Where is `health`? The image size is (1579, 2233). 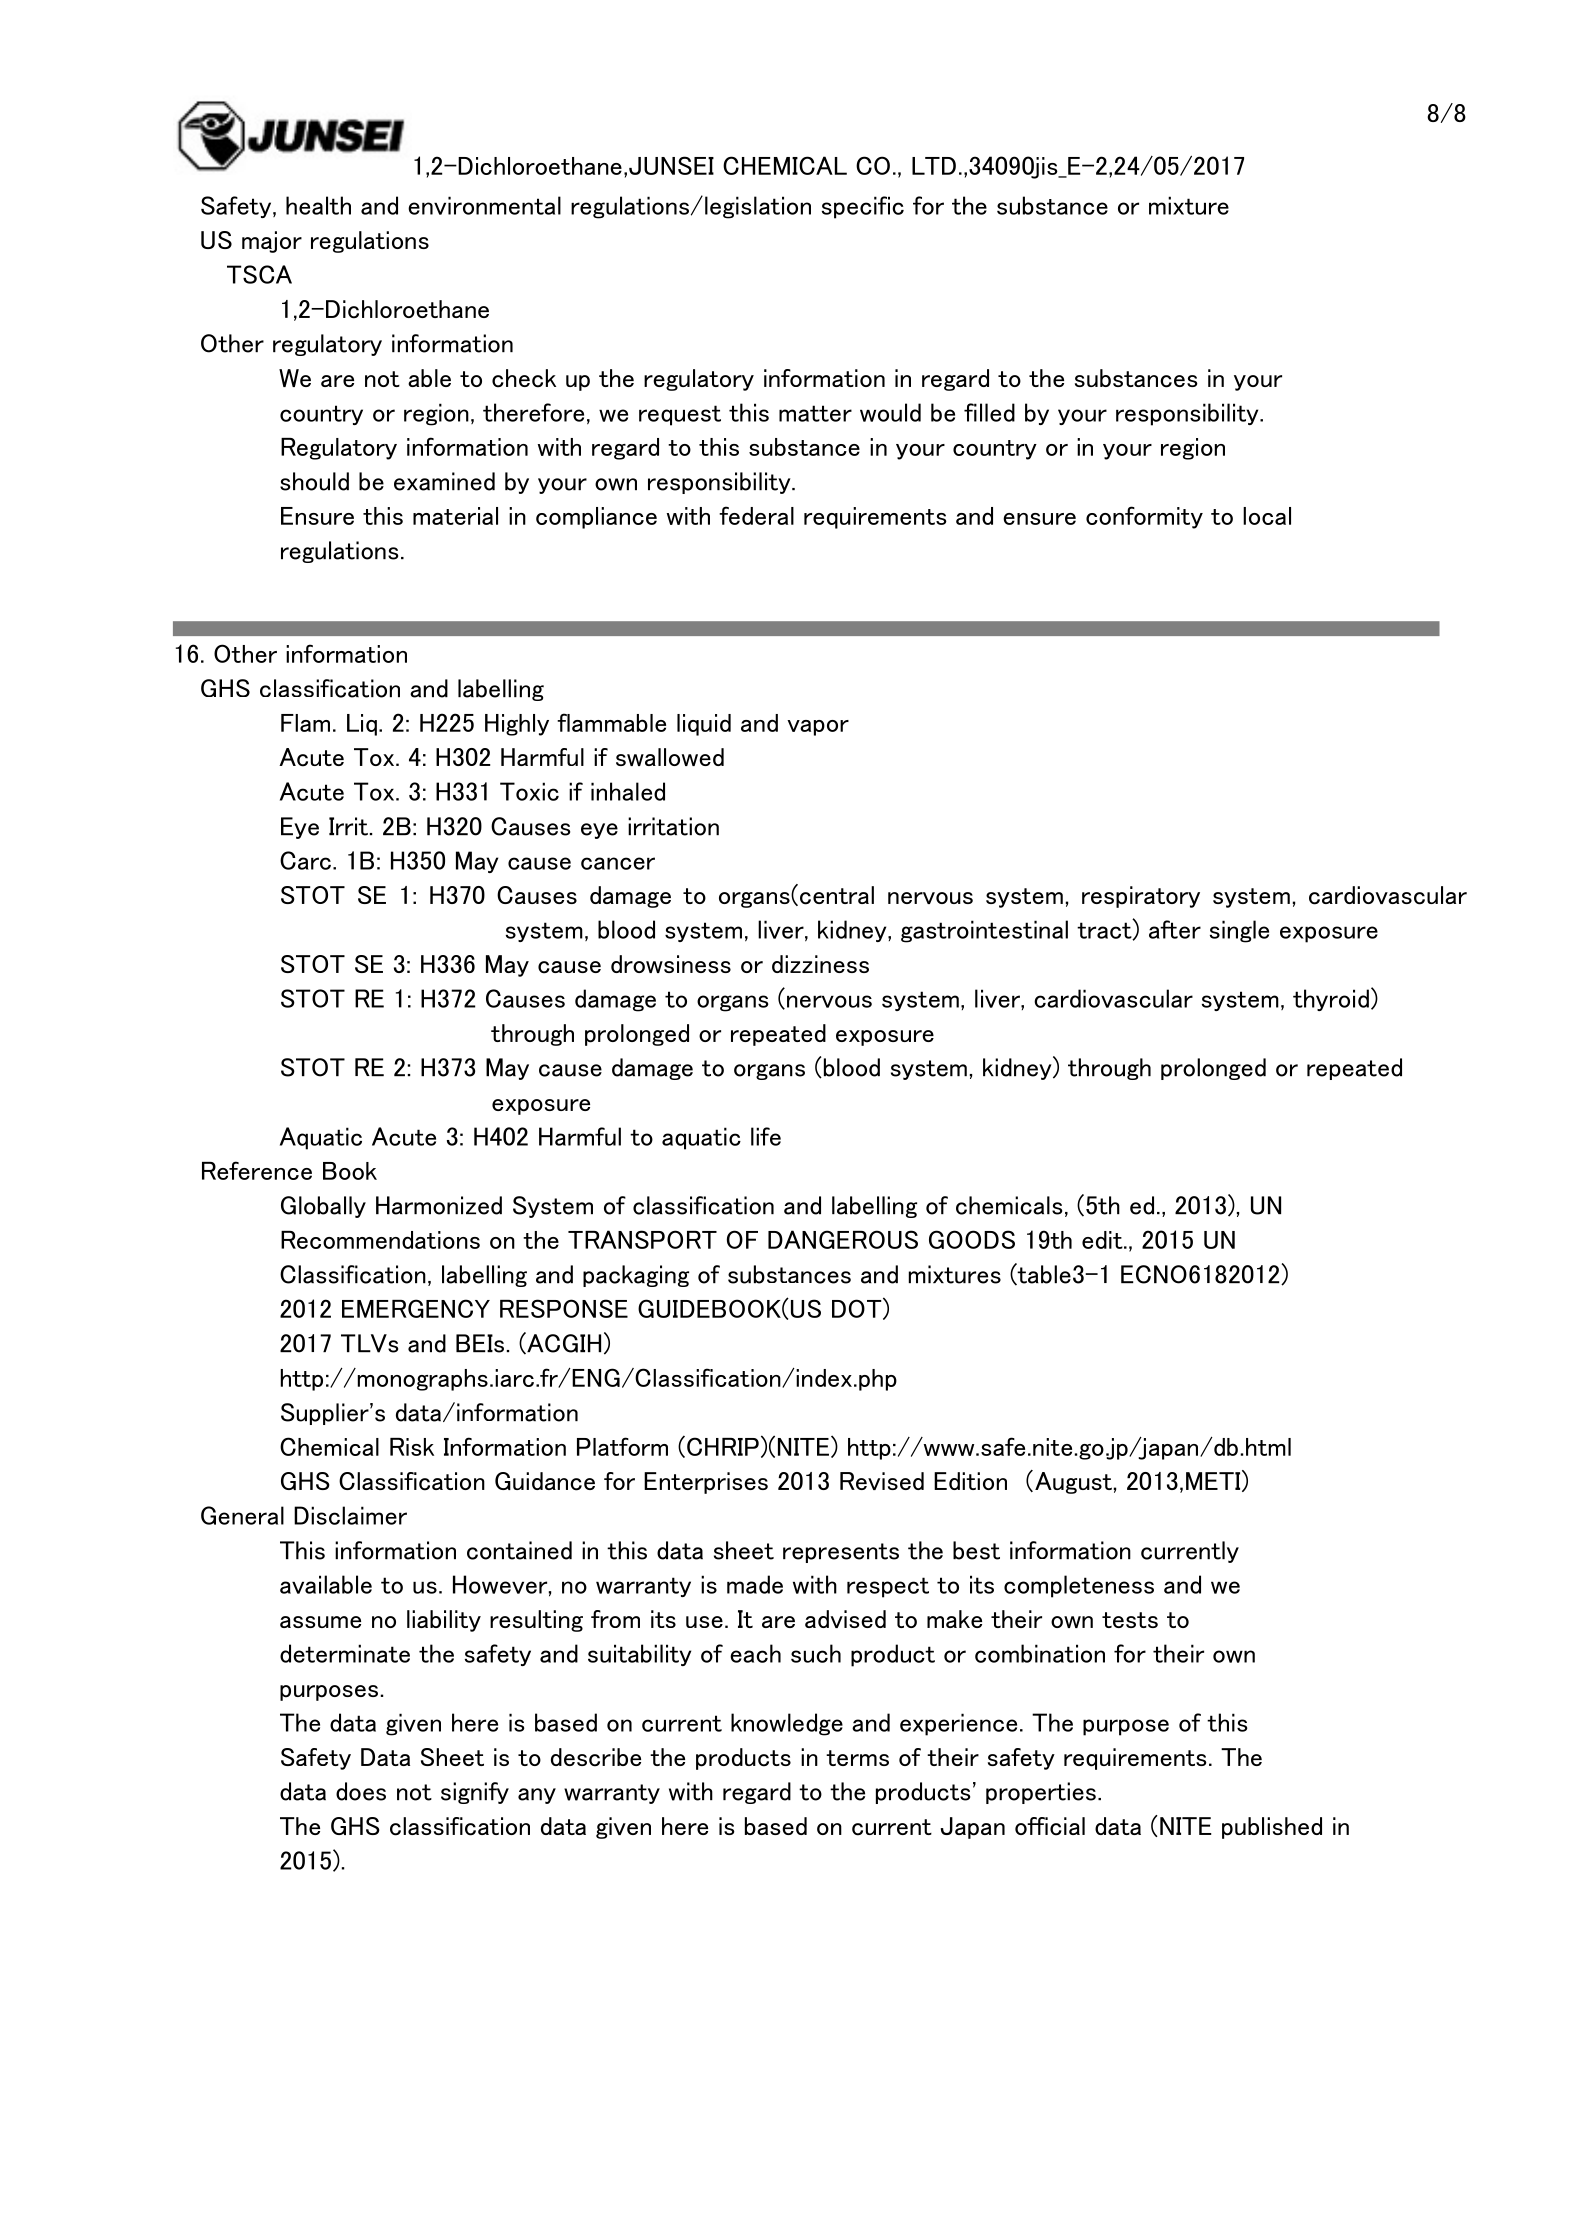
health is located at coordinates (318, 205).
